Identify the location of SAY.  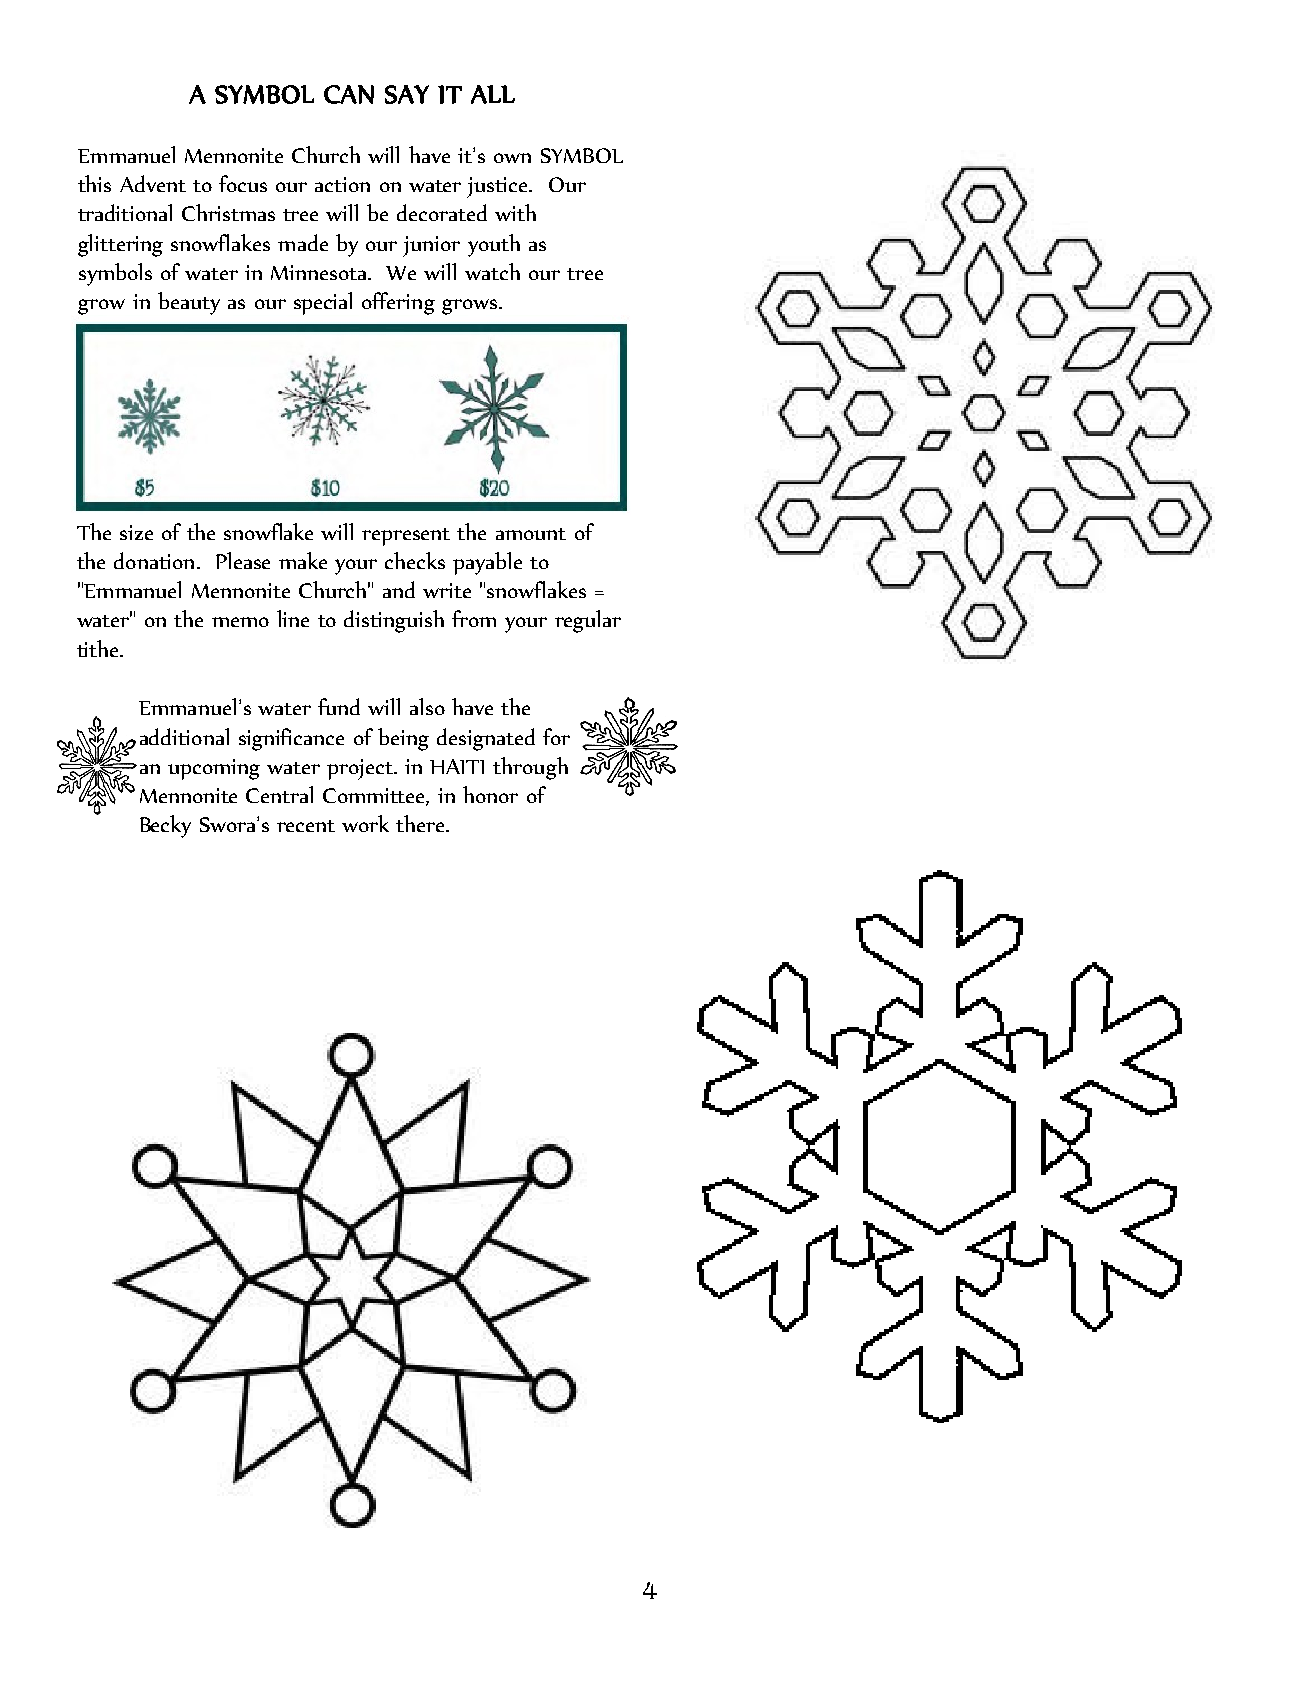
(407, 94).
